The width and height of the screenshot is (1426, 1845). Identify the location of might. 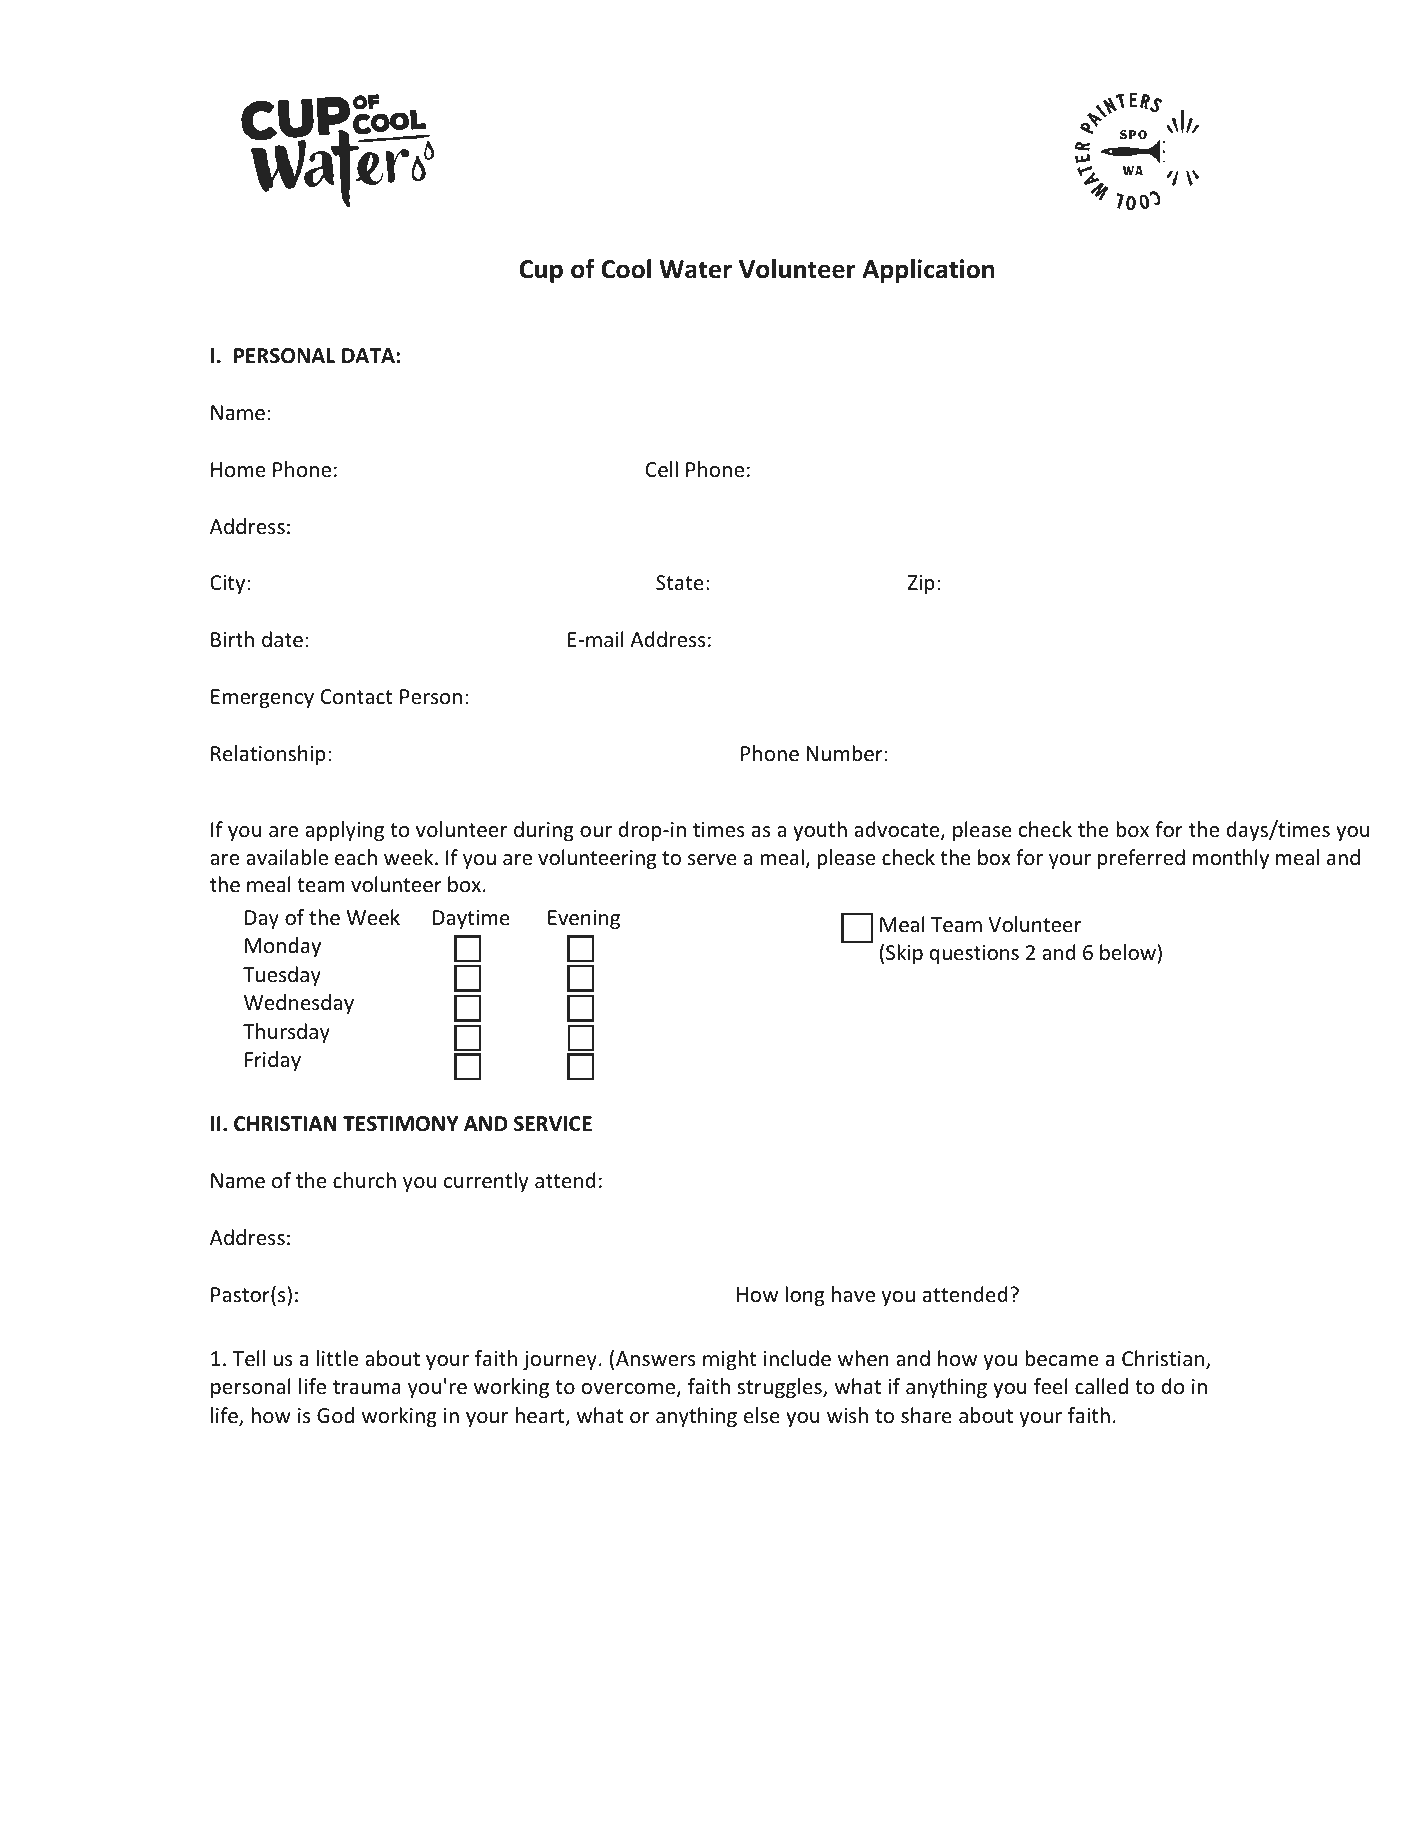
(729, 1360).
